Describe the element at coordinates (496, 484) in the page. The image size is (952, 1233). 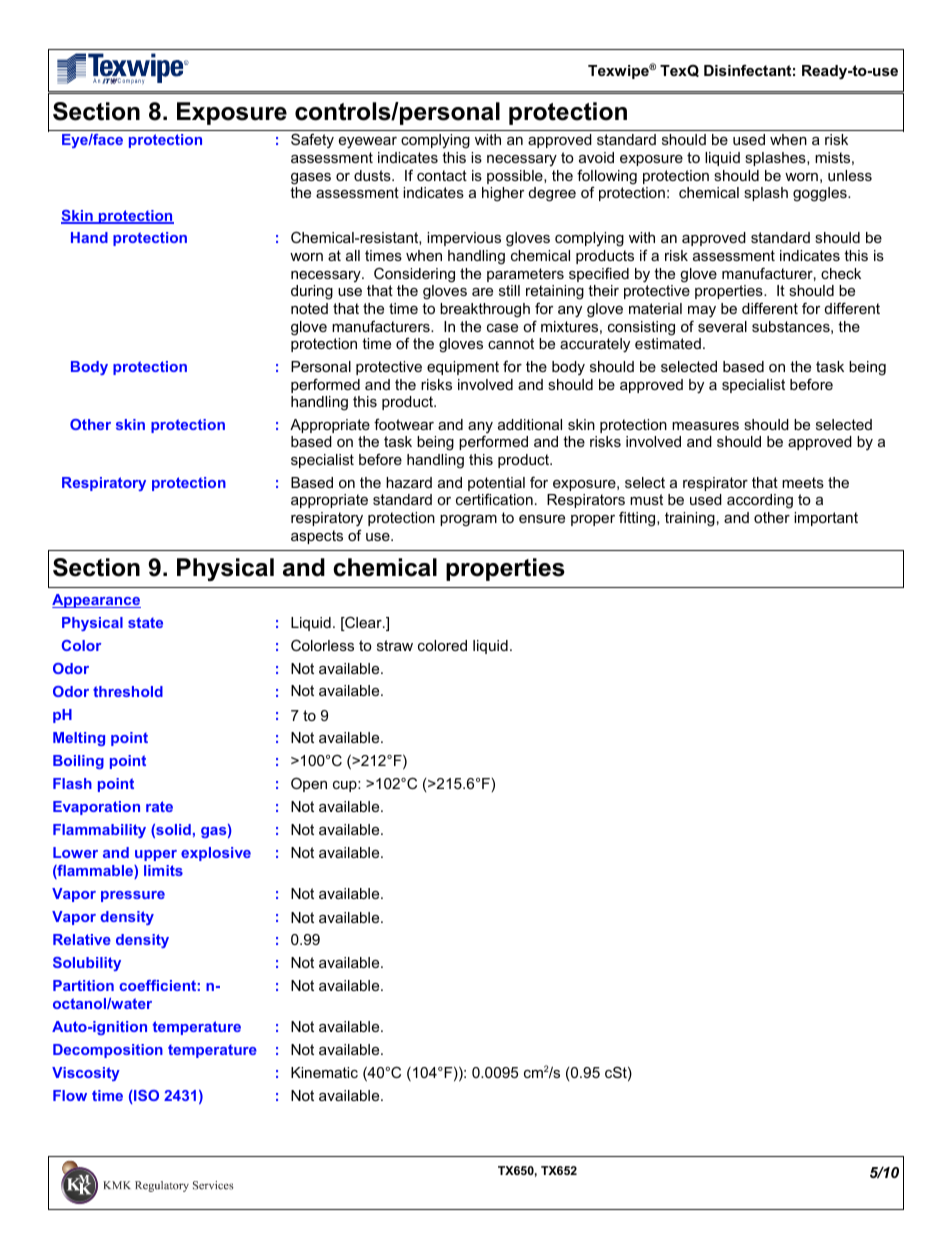
I see `potential` at that location.
